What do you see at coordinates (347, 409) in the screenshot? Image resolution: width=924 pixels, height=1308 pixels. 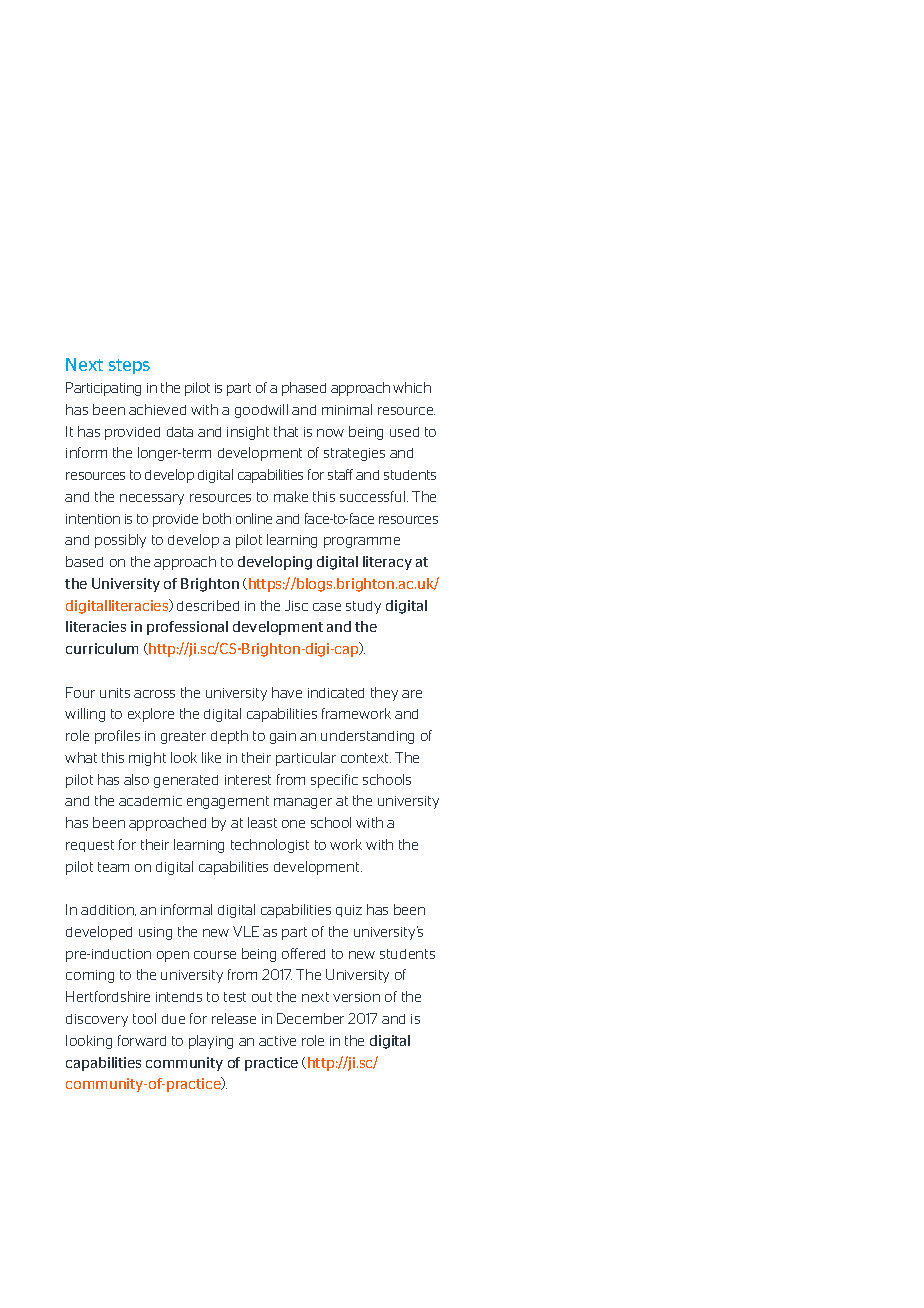 I see `minimal` at bounding box center [347, 409].
